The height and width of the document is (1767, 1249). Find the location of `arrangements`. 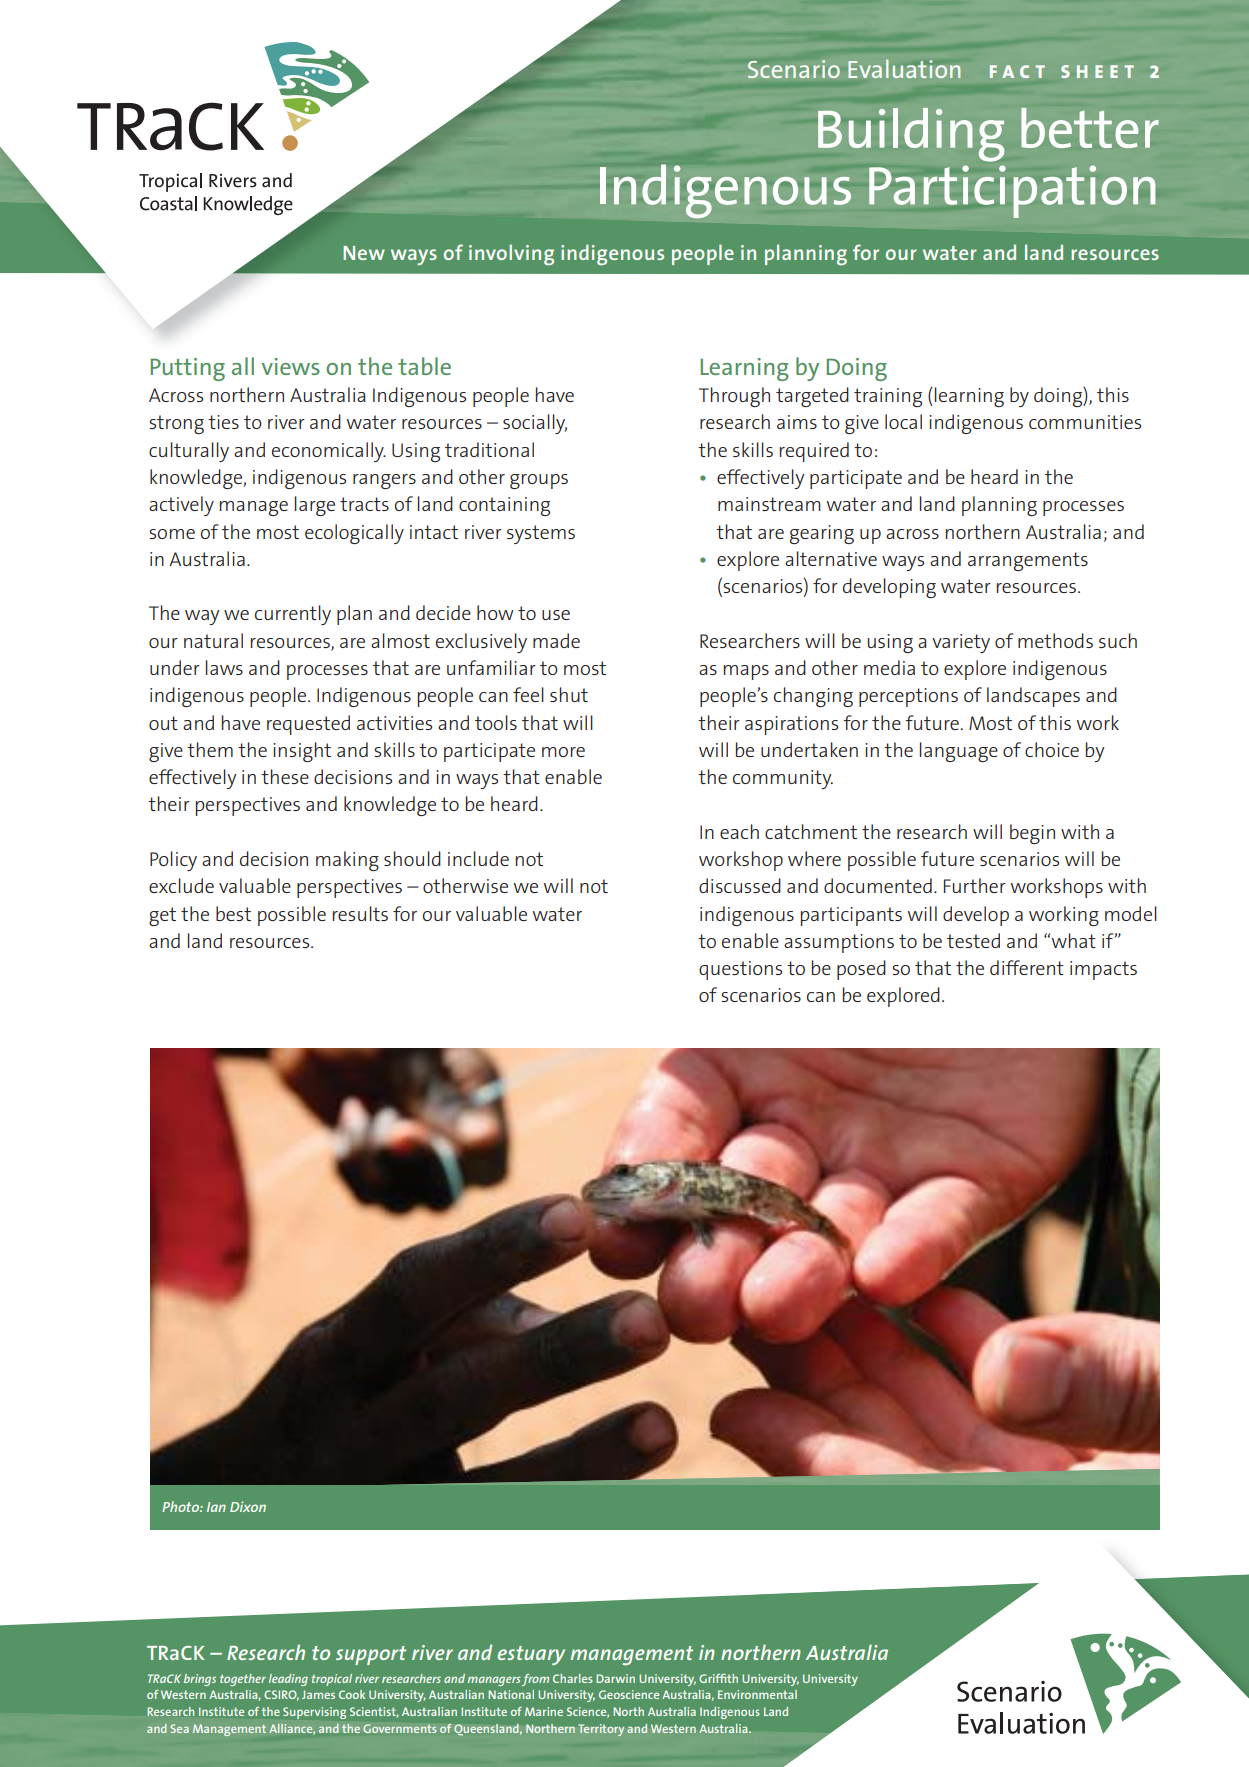

arrangements is located at coordinates (1028, 561).
